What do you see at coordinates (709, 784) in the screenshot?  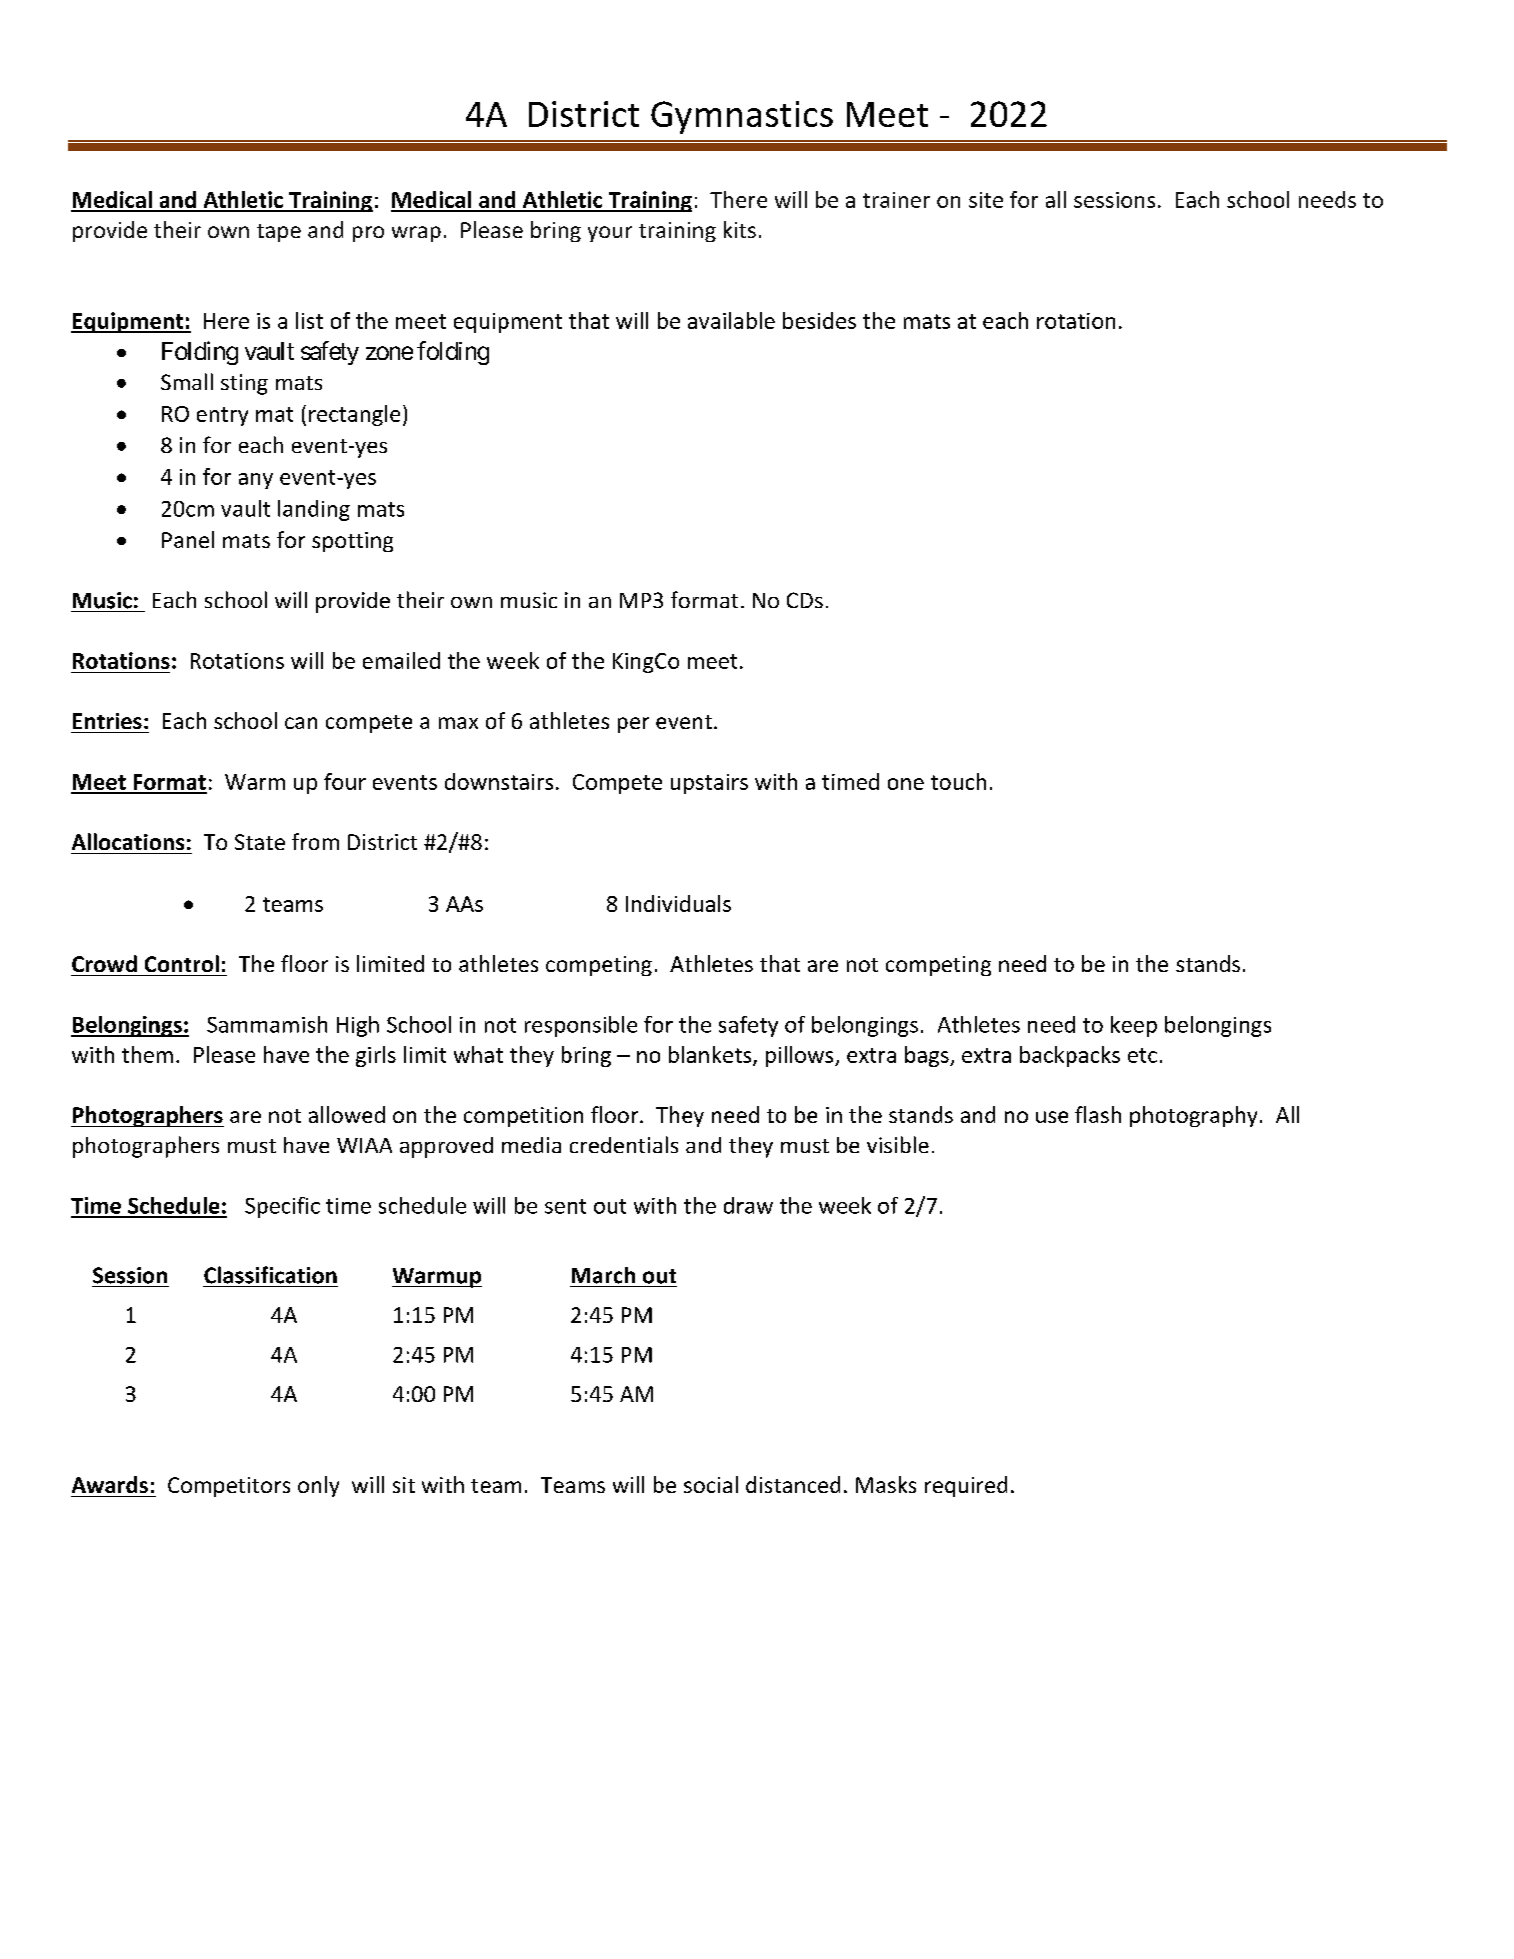 I see `upstairs` at bounding box center [709, 784].
